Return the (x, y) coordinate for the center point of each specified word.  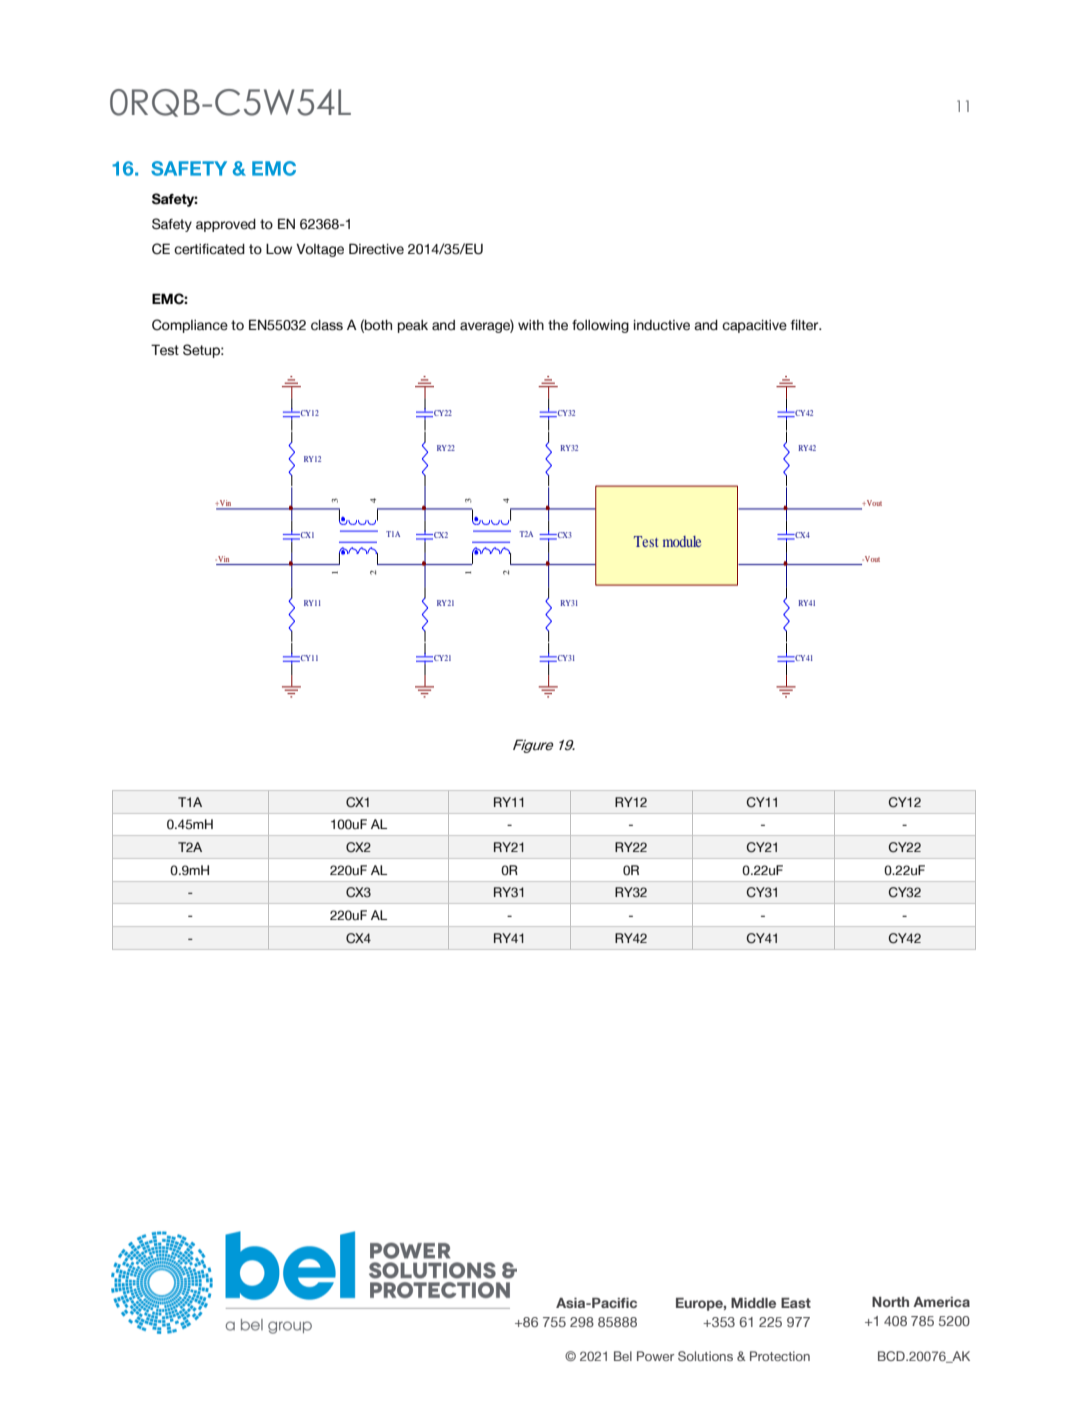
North (890, 1302)
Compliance (190, 326)
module (682, 541)
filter (806, 325)
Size (778, 926)
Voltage (320, 250)
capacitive (754, 326)
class (327, 325)
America (941, 1302)
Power (655, 1356)
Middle (753, 1303)
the (558, 325)
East (796, 1303)
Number (832, 925)
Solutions (705, 1356)
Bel (623, 1356)
